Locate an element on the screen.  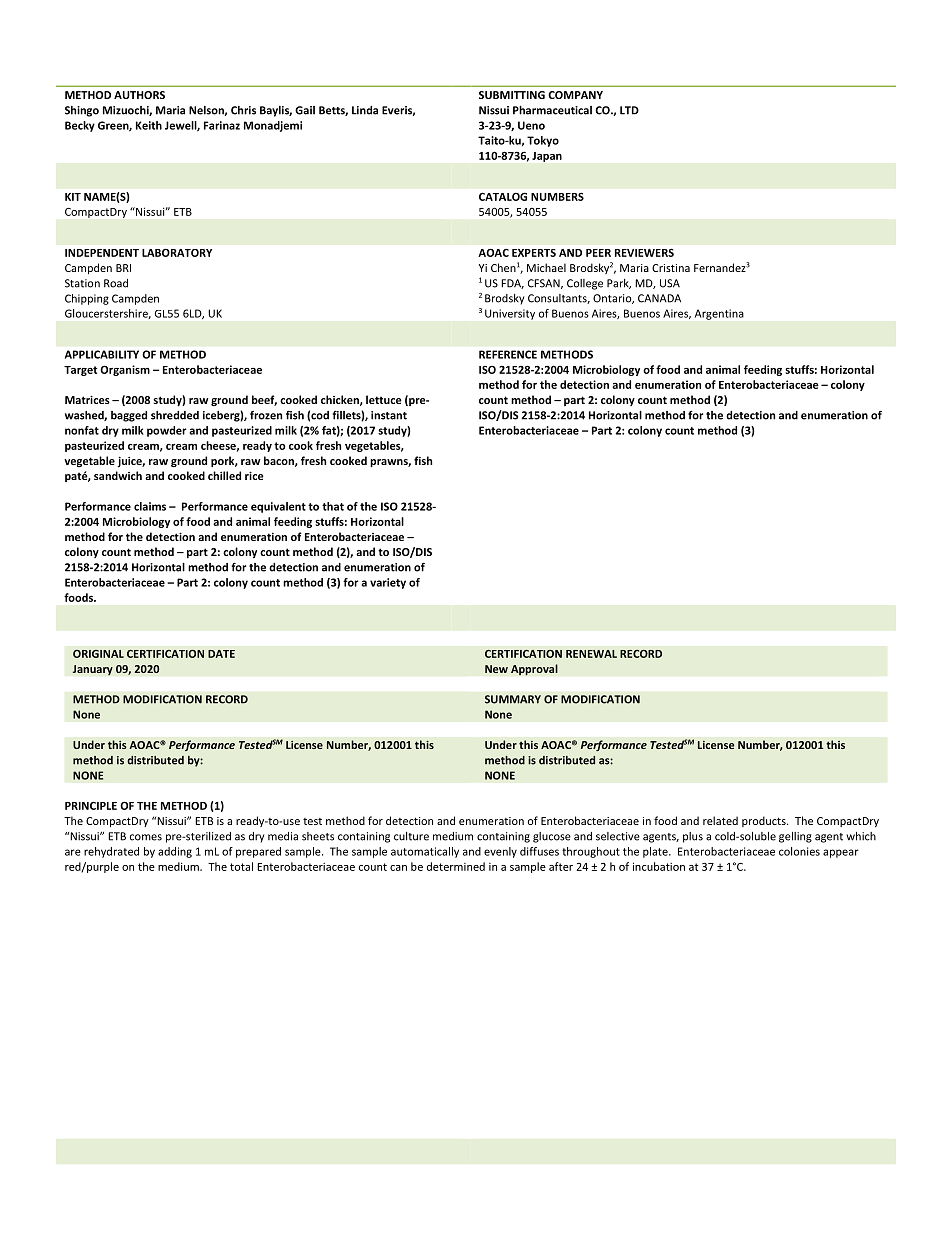
sandwich is located at coordinates (118, 475).
